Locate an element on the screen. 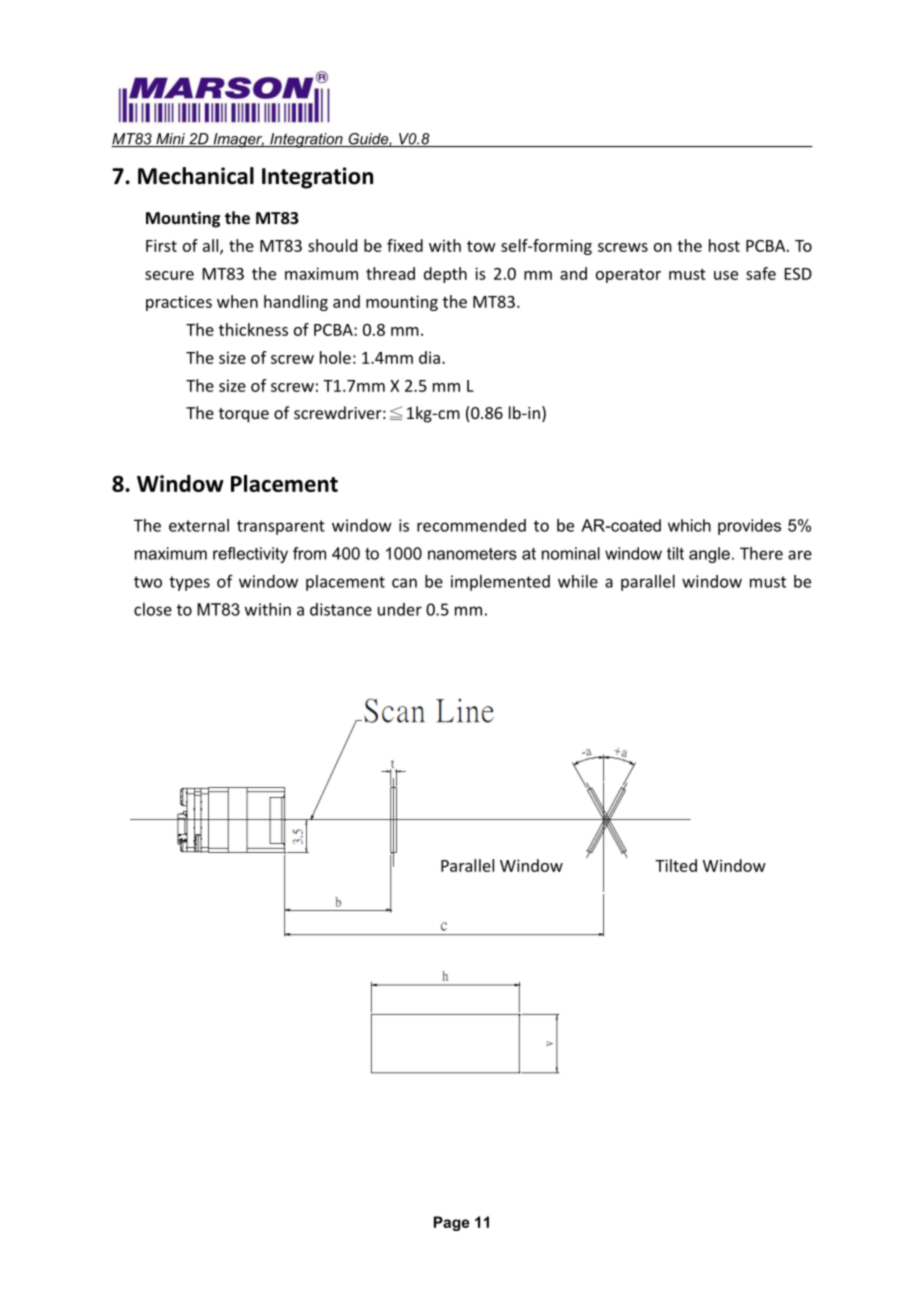 This screenshot has width=924, height=1308. while is located at coordinates (578, 581).
